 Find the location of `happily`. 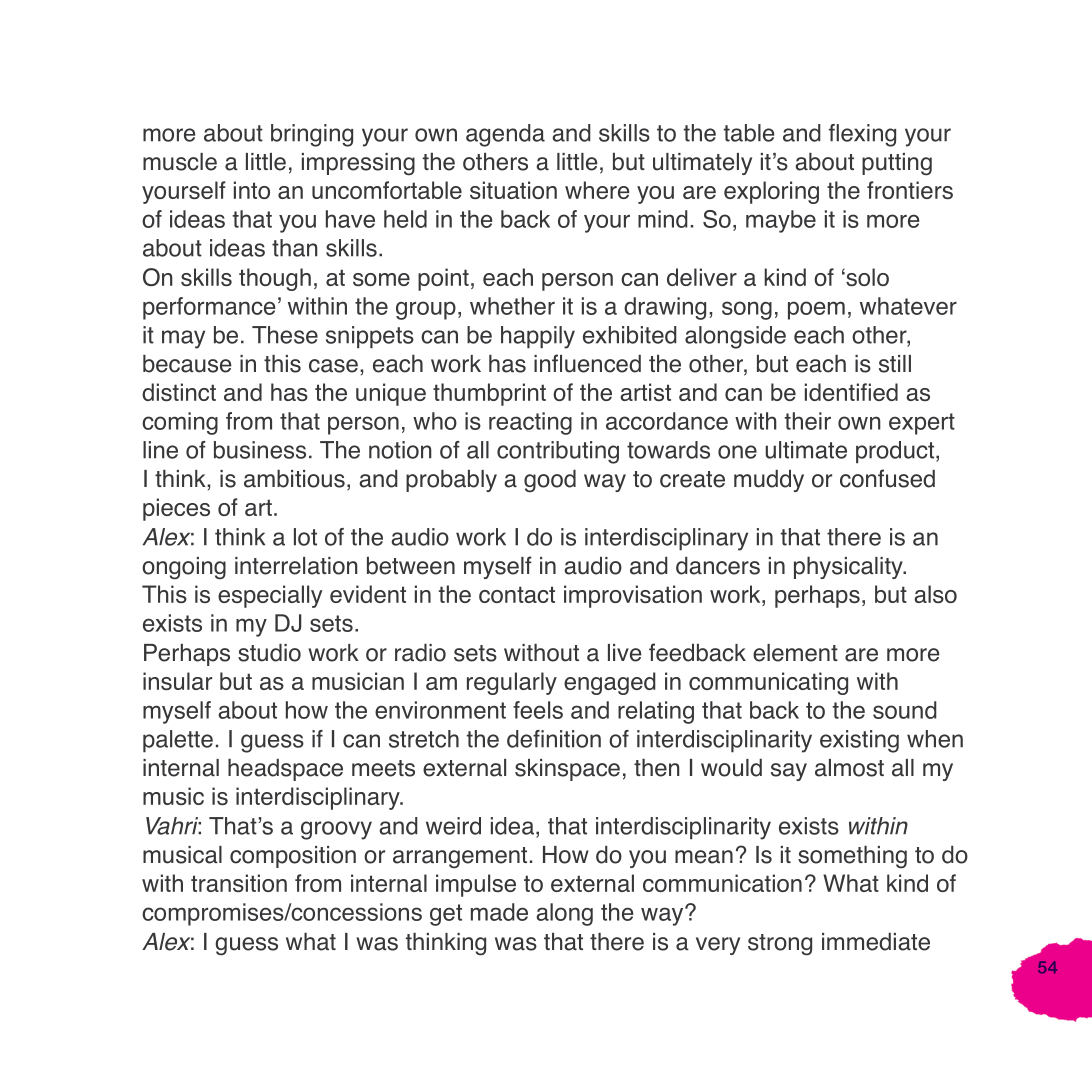

happily is located at coordinates (538, 337).
